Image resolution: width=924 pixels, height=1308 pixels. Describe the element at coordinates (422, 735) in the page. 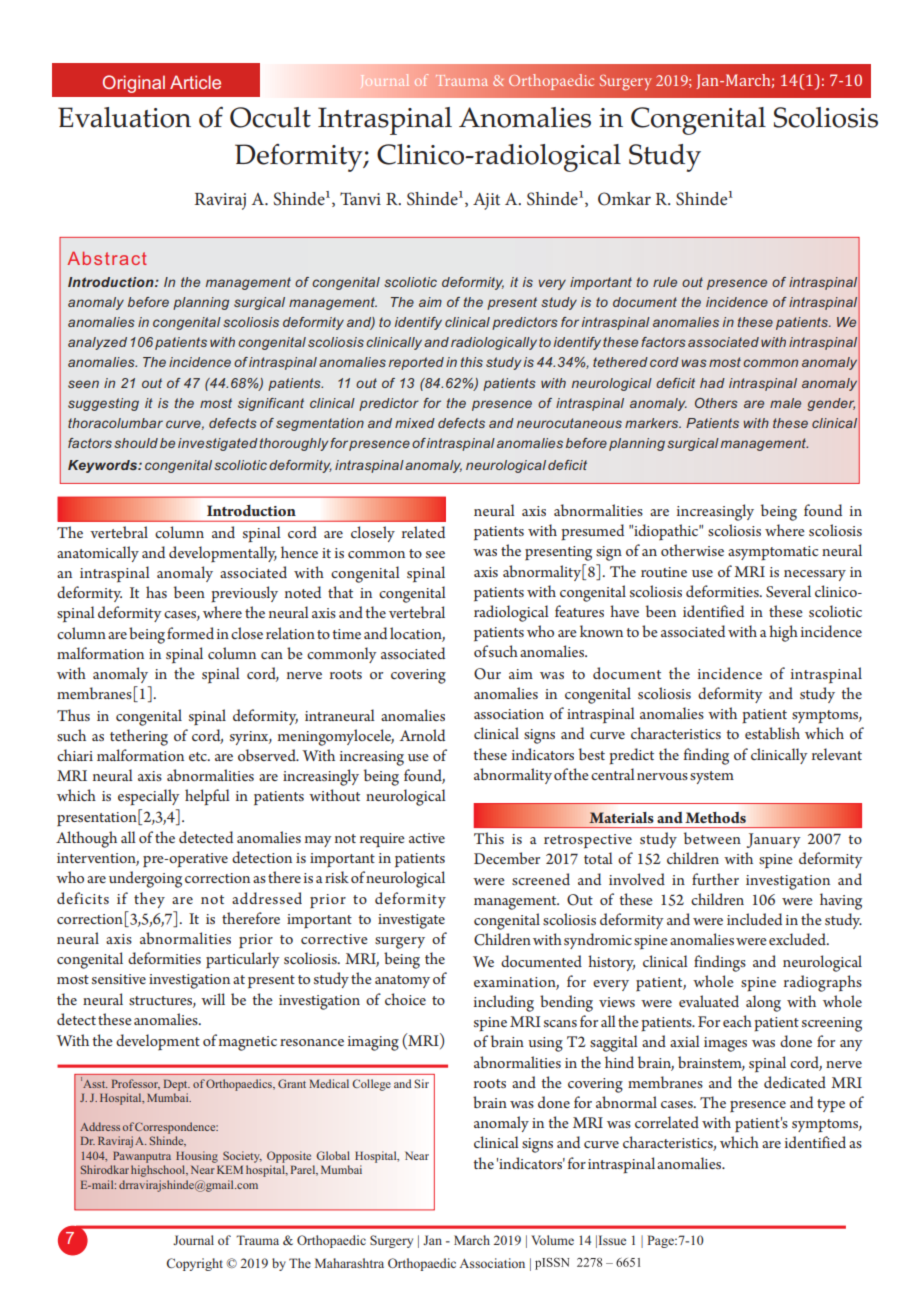

I see `Arnold` at that location.
